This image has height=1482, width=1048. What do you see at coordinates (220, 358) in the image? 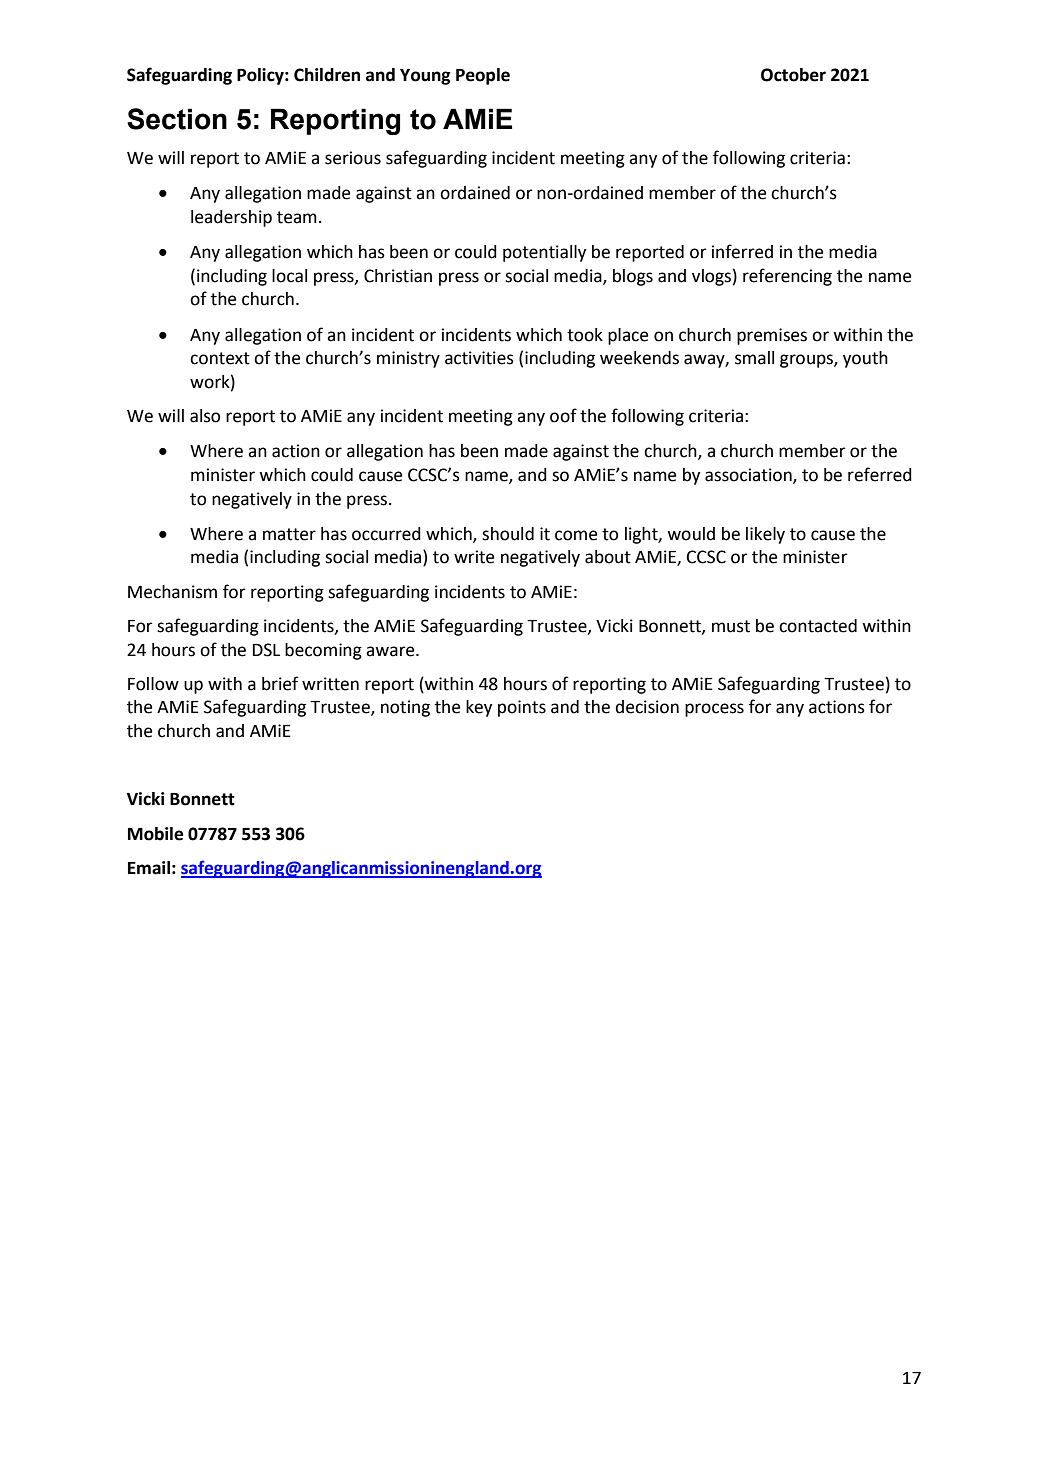
I see `context` at bounding box center [220, 358].
